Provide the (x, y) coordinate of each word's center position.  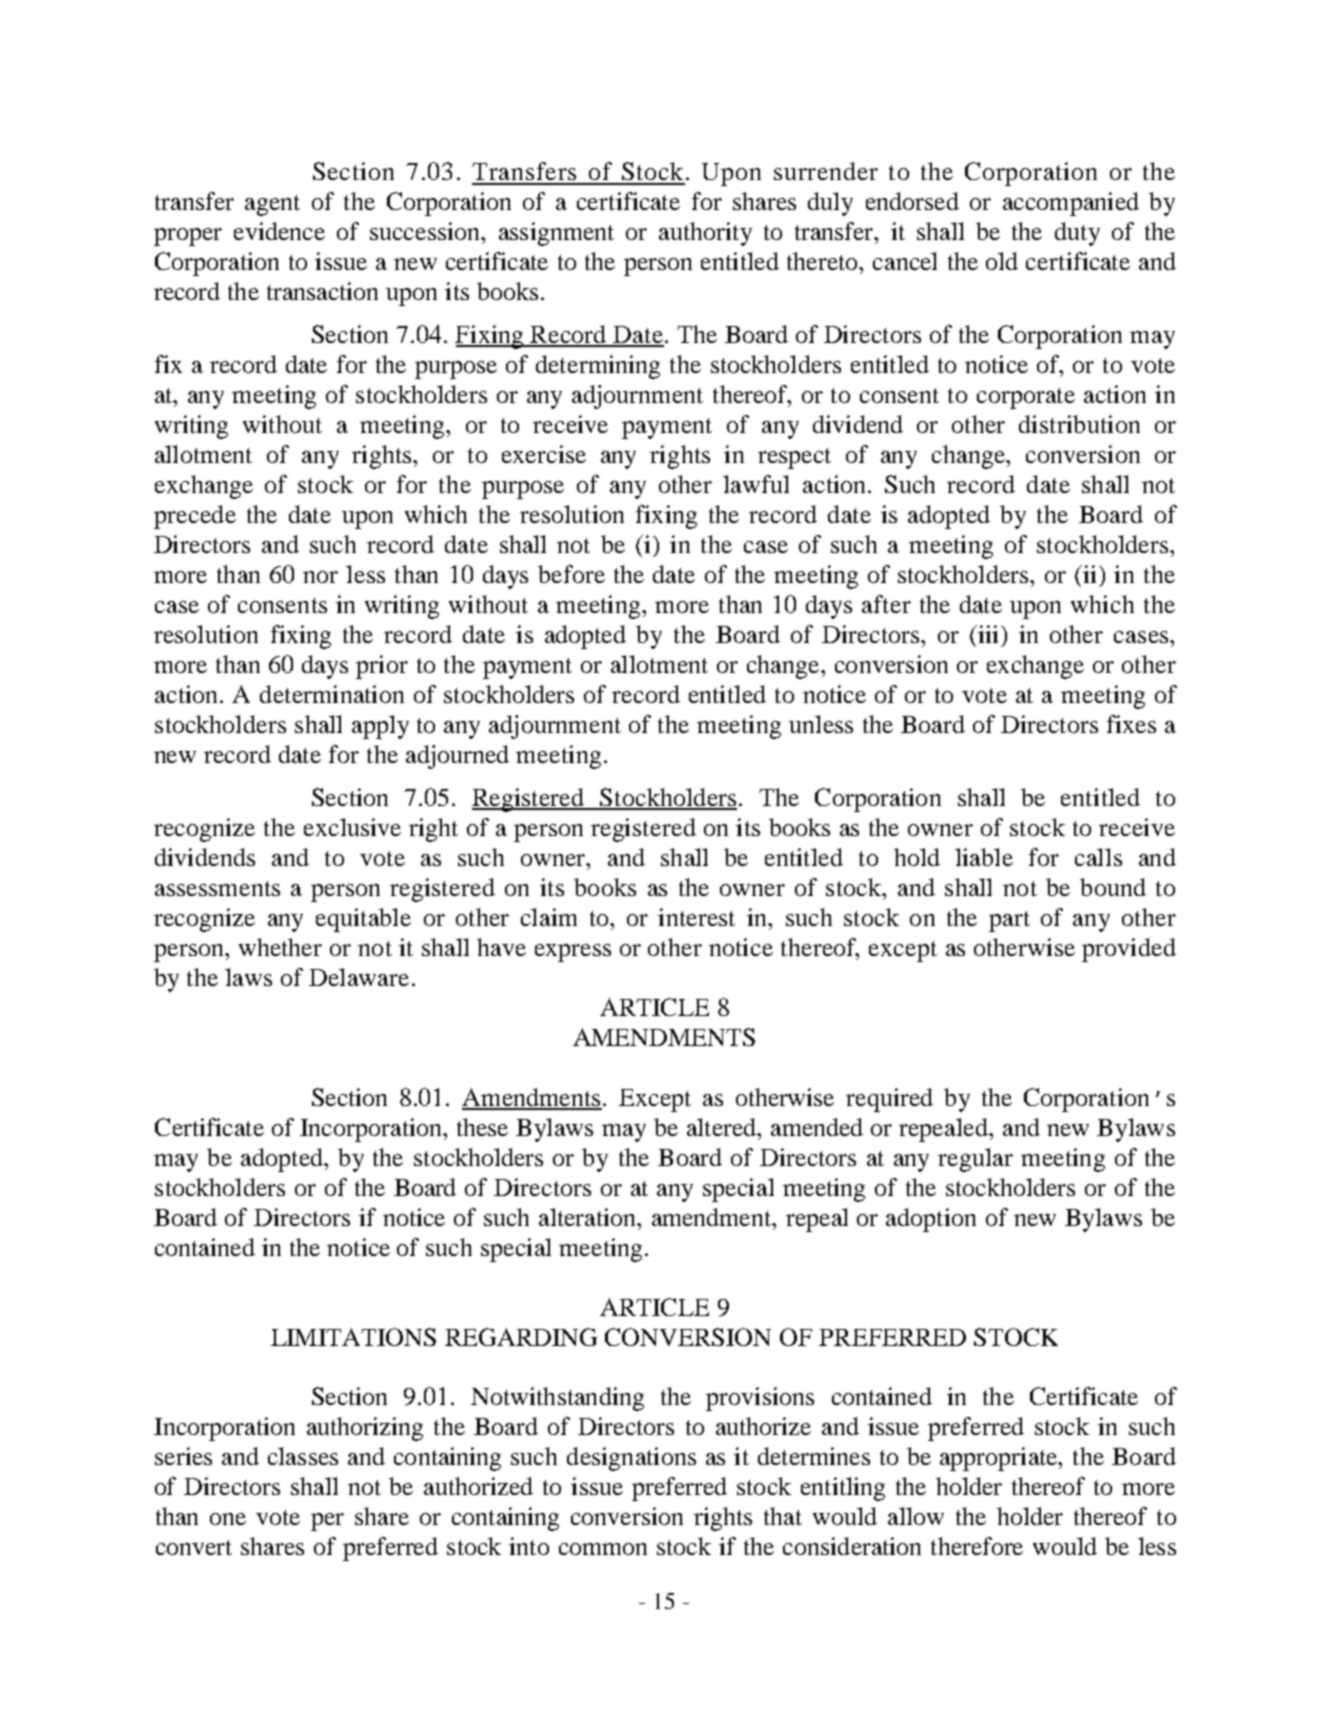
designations (631, 1459)
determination (332, 694)
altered (723, 1127)
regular (975, 1160)
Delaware (359, 977)
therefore (977, 1546)
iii (989, 634)
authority (705, 234)
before (571, 574)
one (228, 1519)
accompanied (1071, 204)
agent (272, 205)
